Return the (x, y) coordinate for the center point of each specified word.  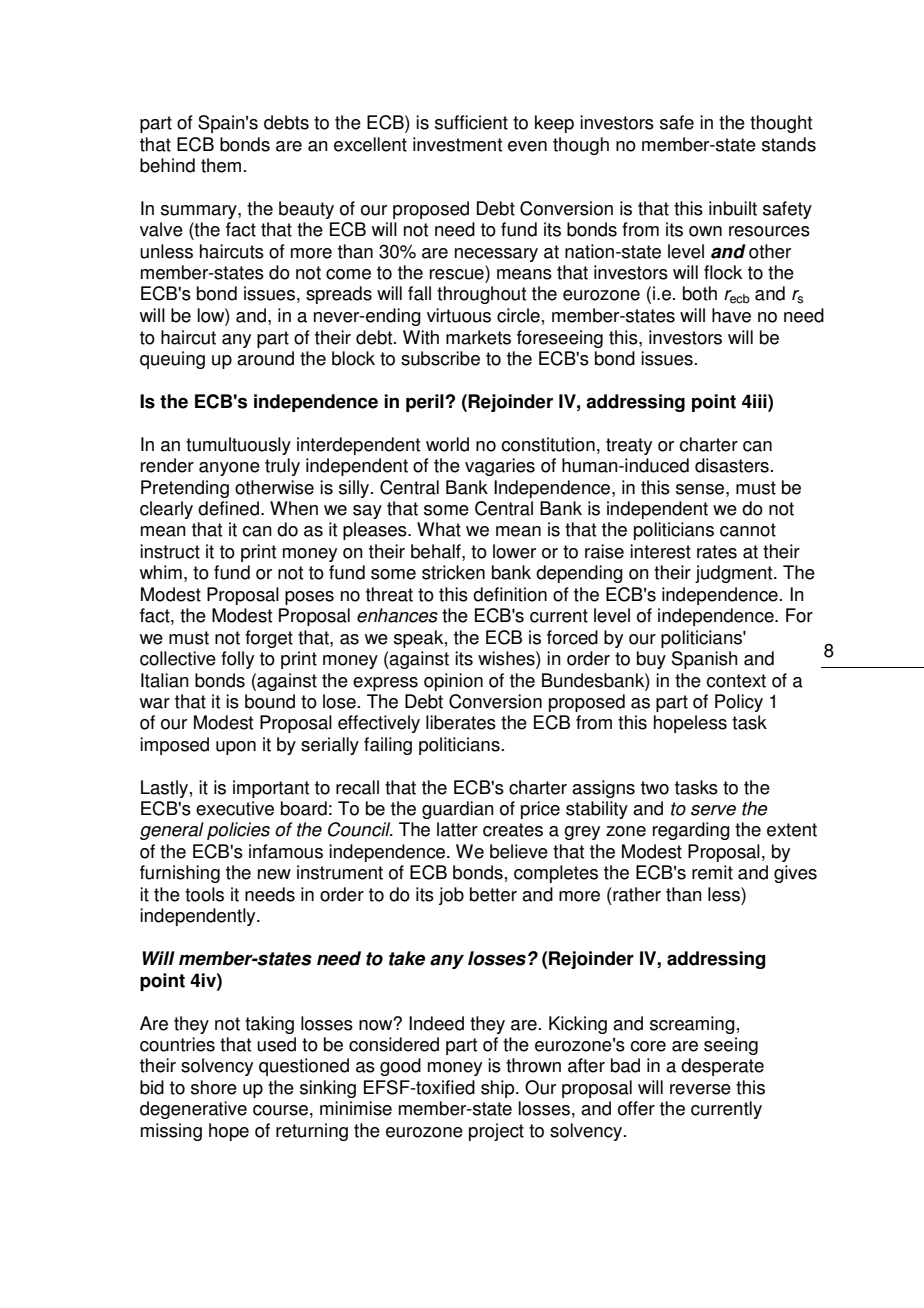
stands (789, 144)
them (221, 165)
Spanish (704, 660)
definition (510, 594)
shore (214, 1087)
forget (269, 639)
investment (457, 144)
